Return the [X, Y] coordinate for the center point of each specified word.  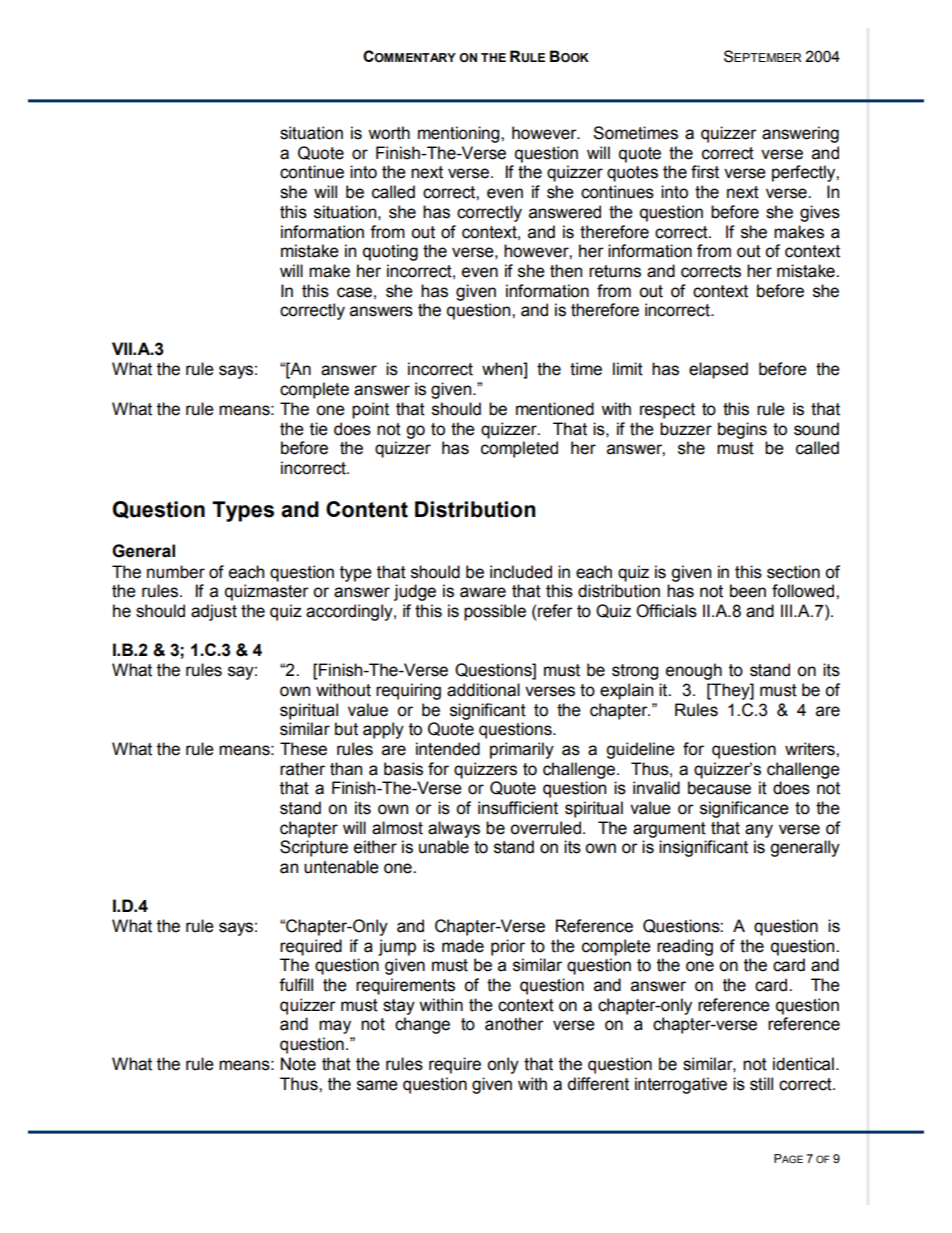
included [521, 572]
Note [298, 1064]
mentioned [555, 409]
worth [389, 133]
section [793, 572]
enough [694, 671]
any [759, 831]
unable [444, 847]
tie [319, 429]
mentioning [460, 134]
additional [483, 690]
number [176, 572]
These [303, 749]
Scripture [314, 848]
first [705, 172]
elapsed [718, 370]
